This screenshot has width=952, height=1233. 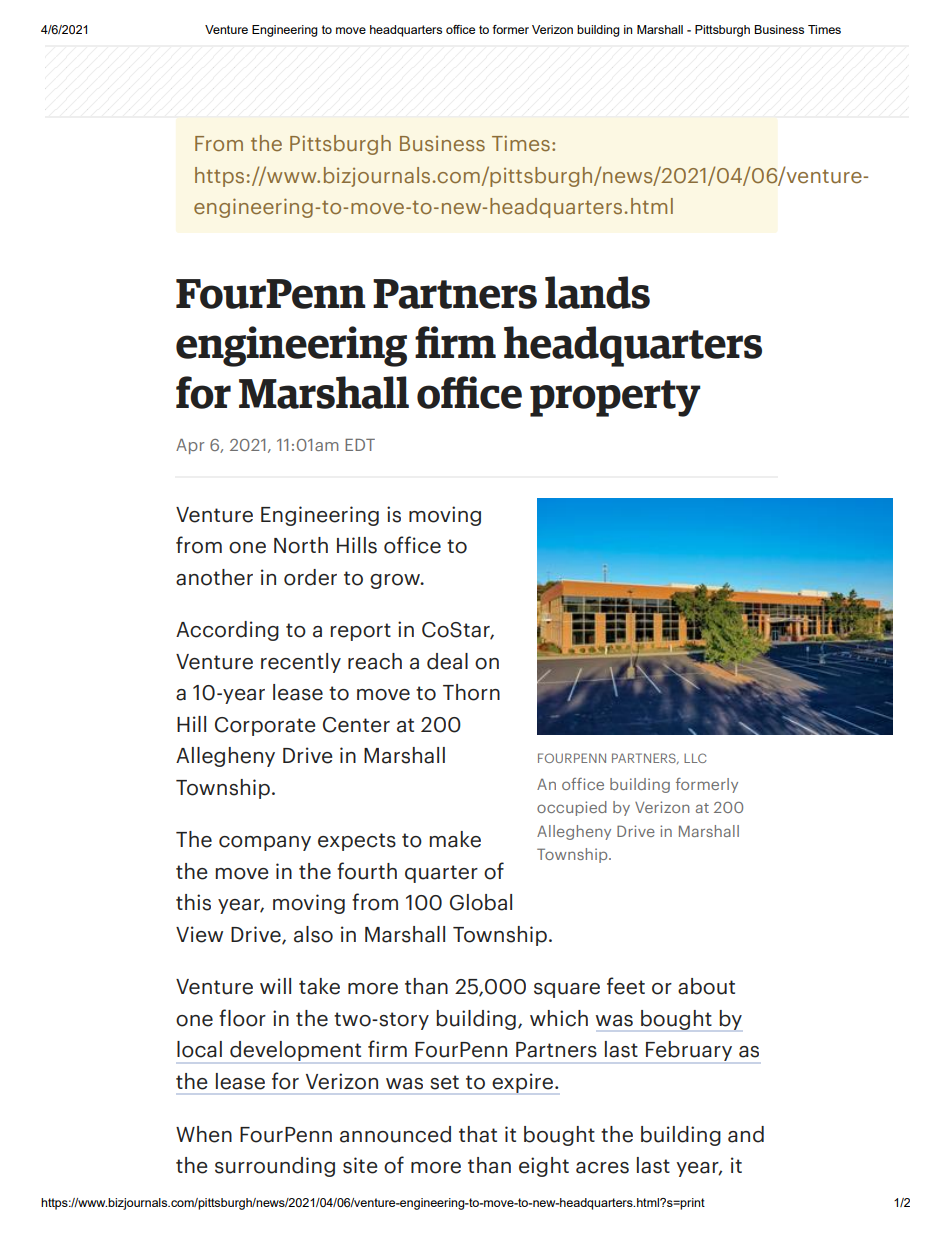 I want to click on Thorn, so click(x=471, y=692).
